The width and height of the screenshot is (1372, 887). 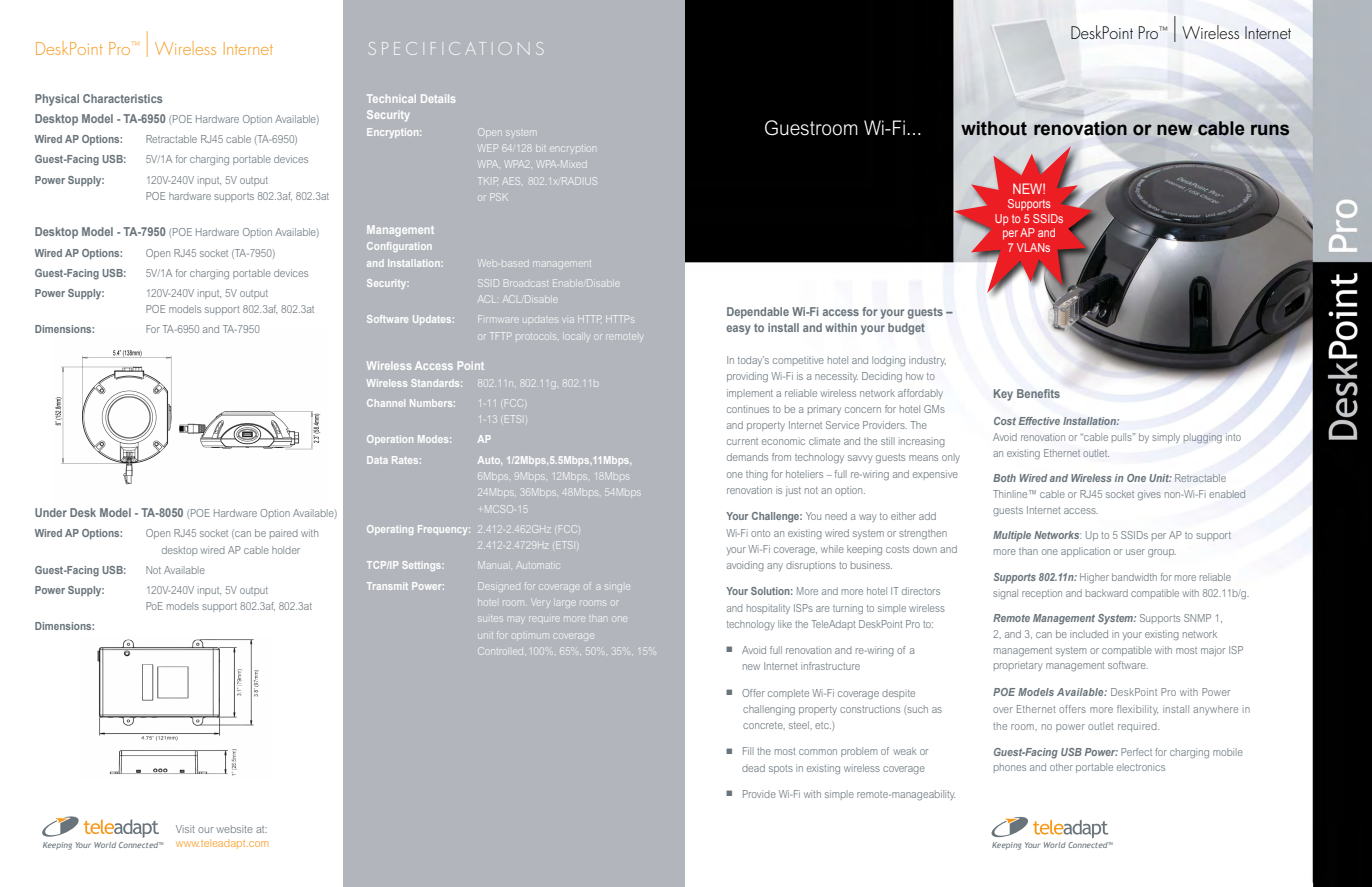 What do you see at coordinates (1270, 130) in the screenshot?
I see `runs` at bounding box center [1270, 130].
